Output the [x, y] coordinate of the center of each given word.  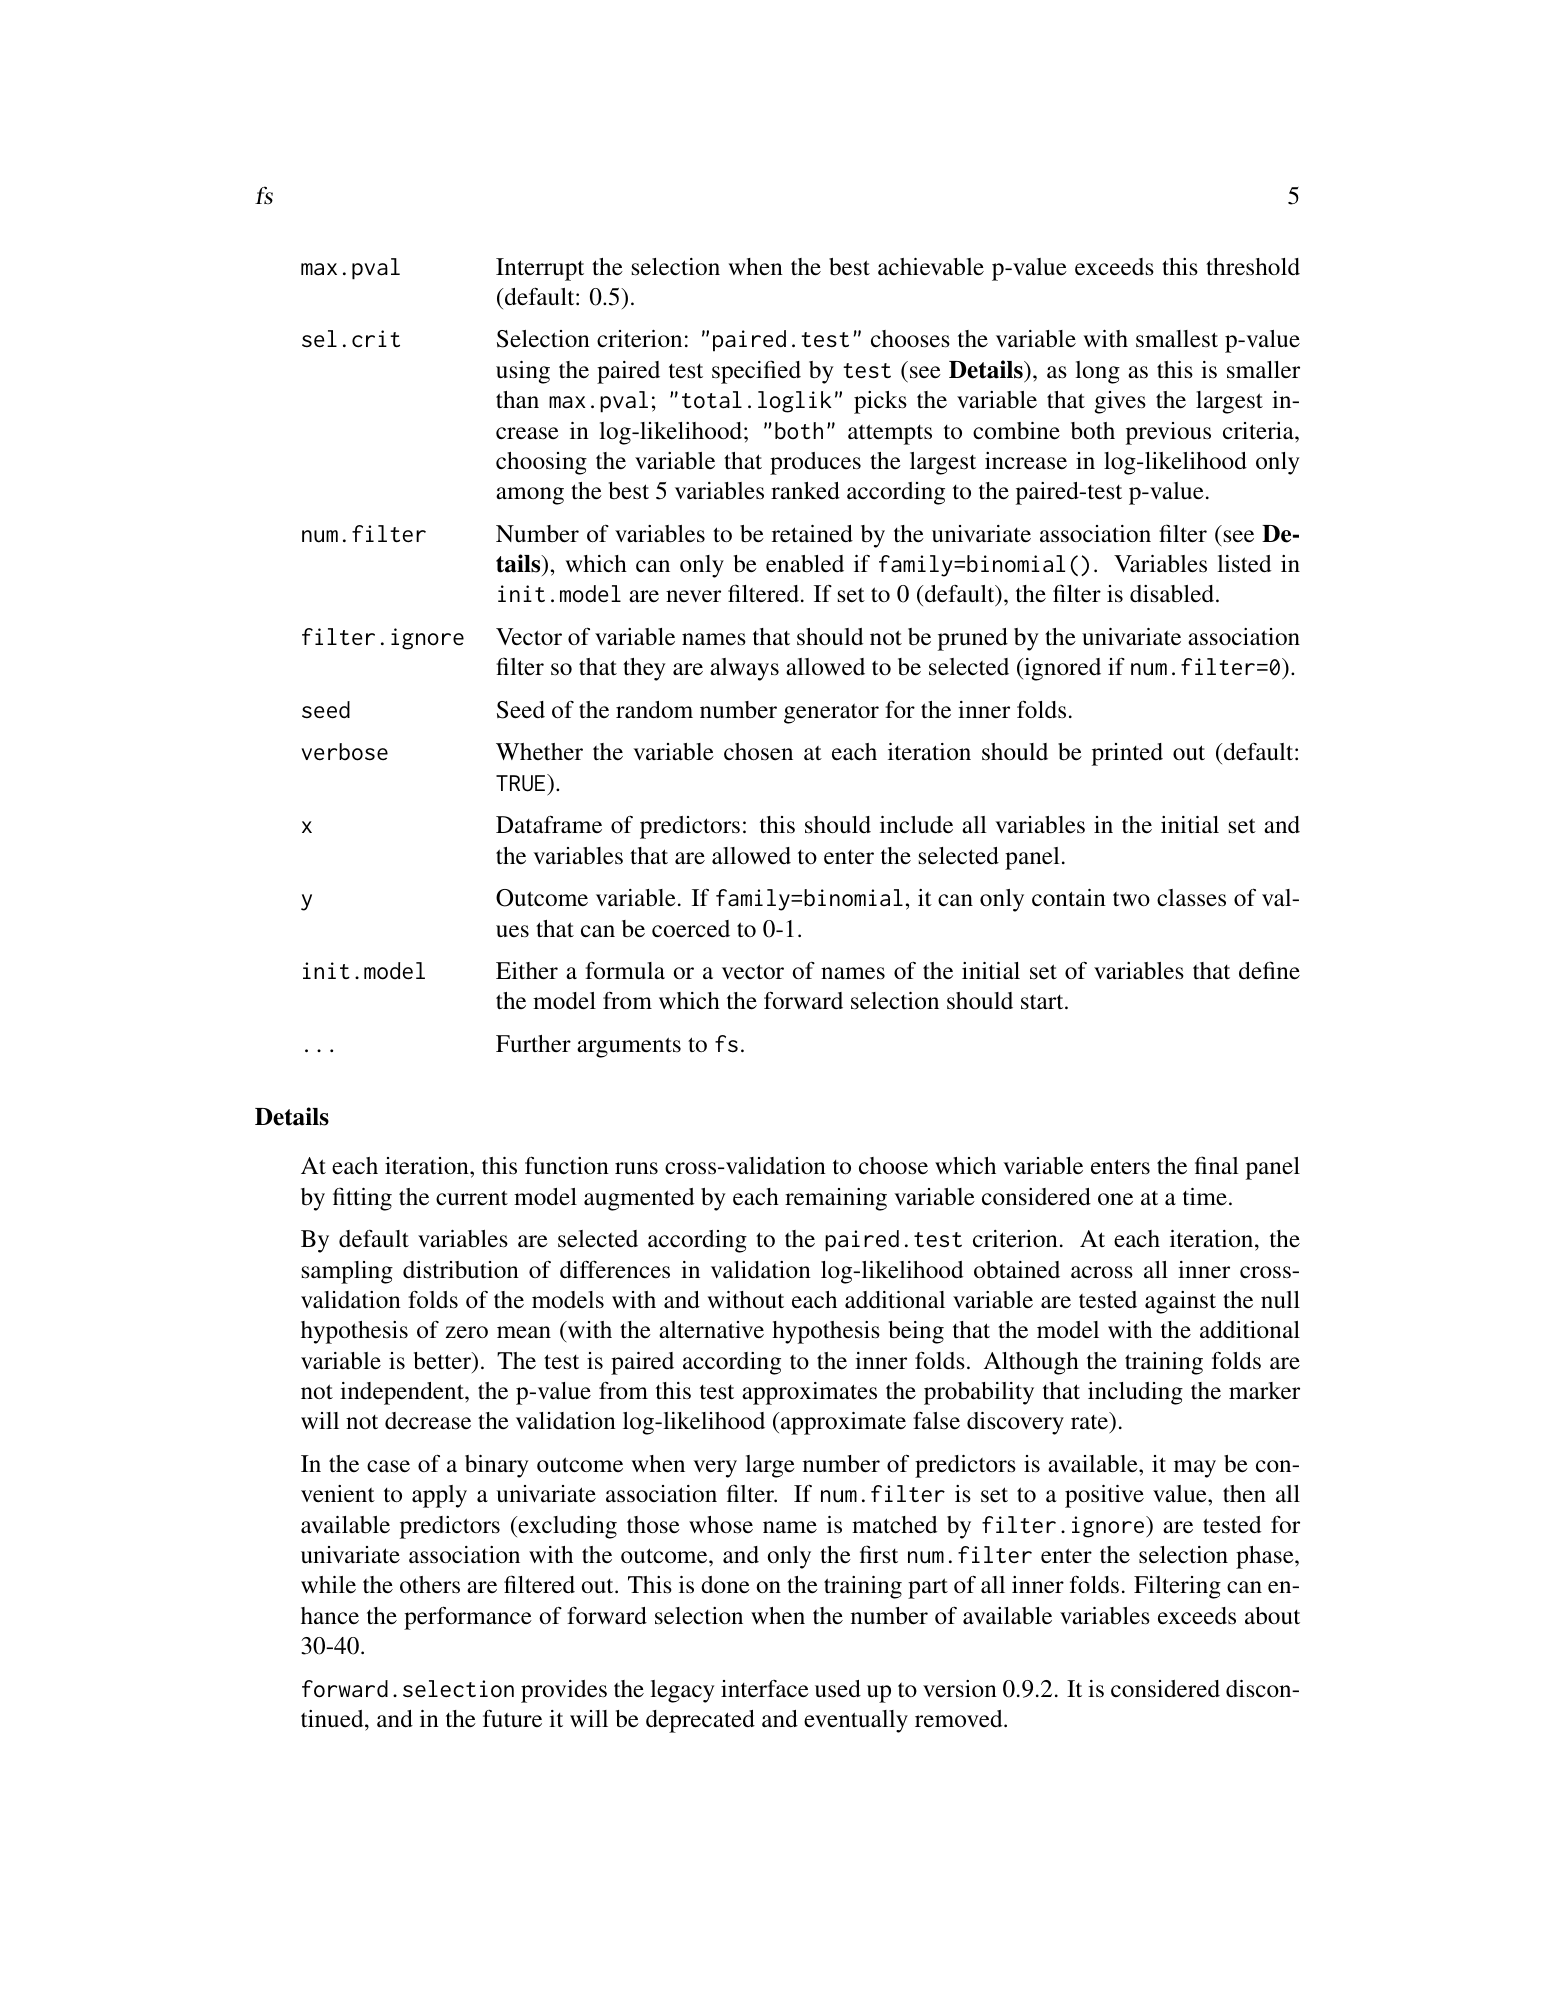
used [838, 1689]
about [1272, 1616]
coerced [691, 929]
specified [756, 372]
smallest [1177, 339]
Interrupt [540, 269]
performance [468, 1618]
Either [527, 971]
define [1269, 970]
